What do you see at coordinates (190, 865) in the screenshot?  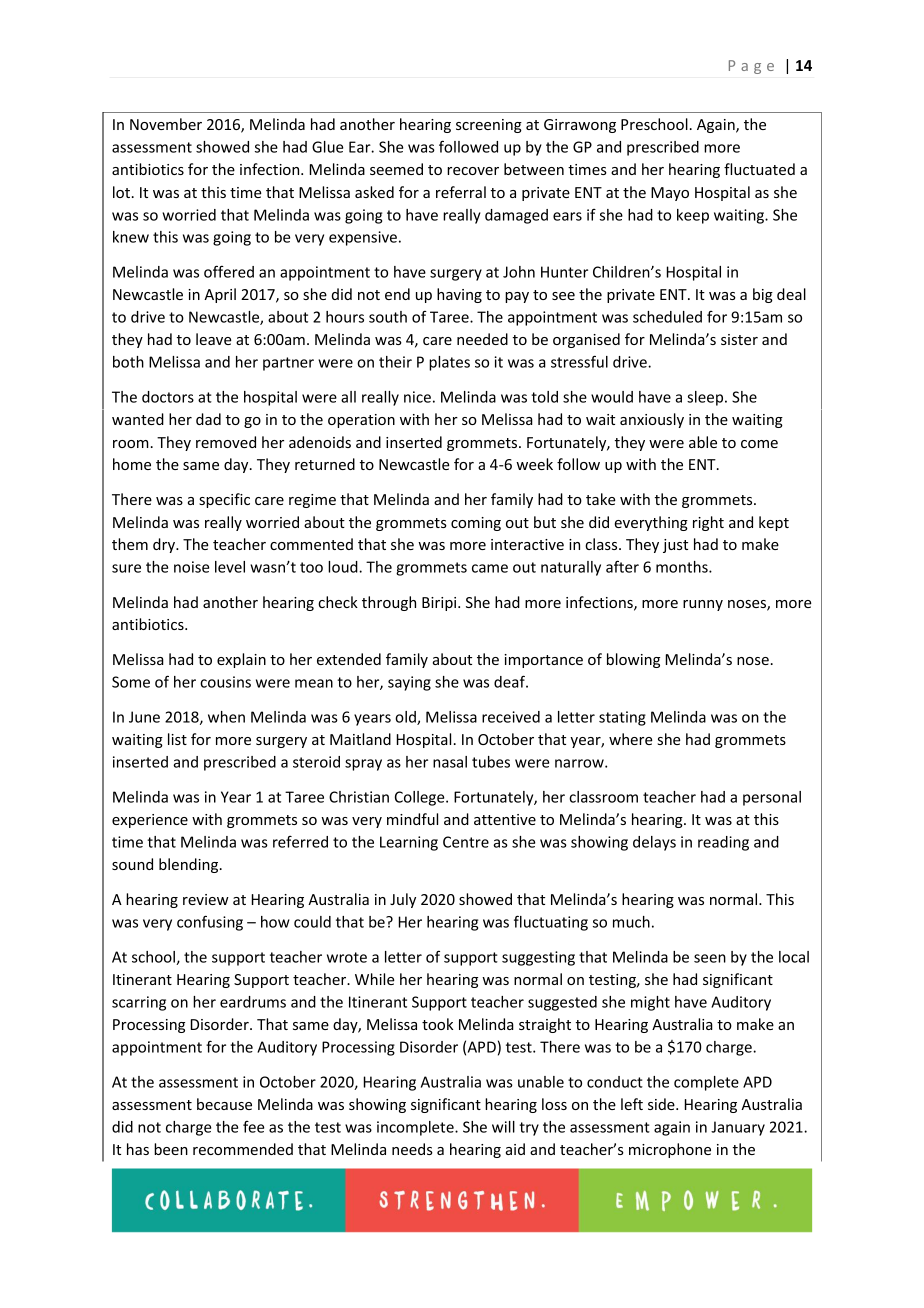 I see `blending` at bounding box center [190, 865].
